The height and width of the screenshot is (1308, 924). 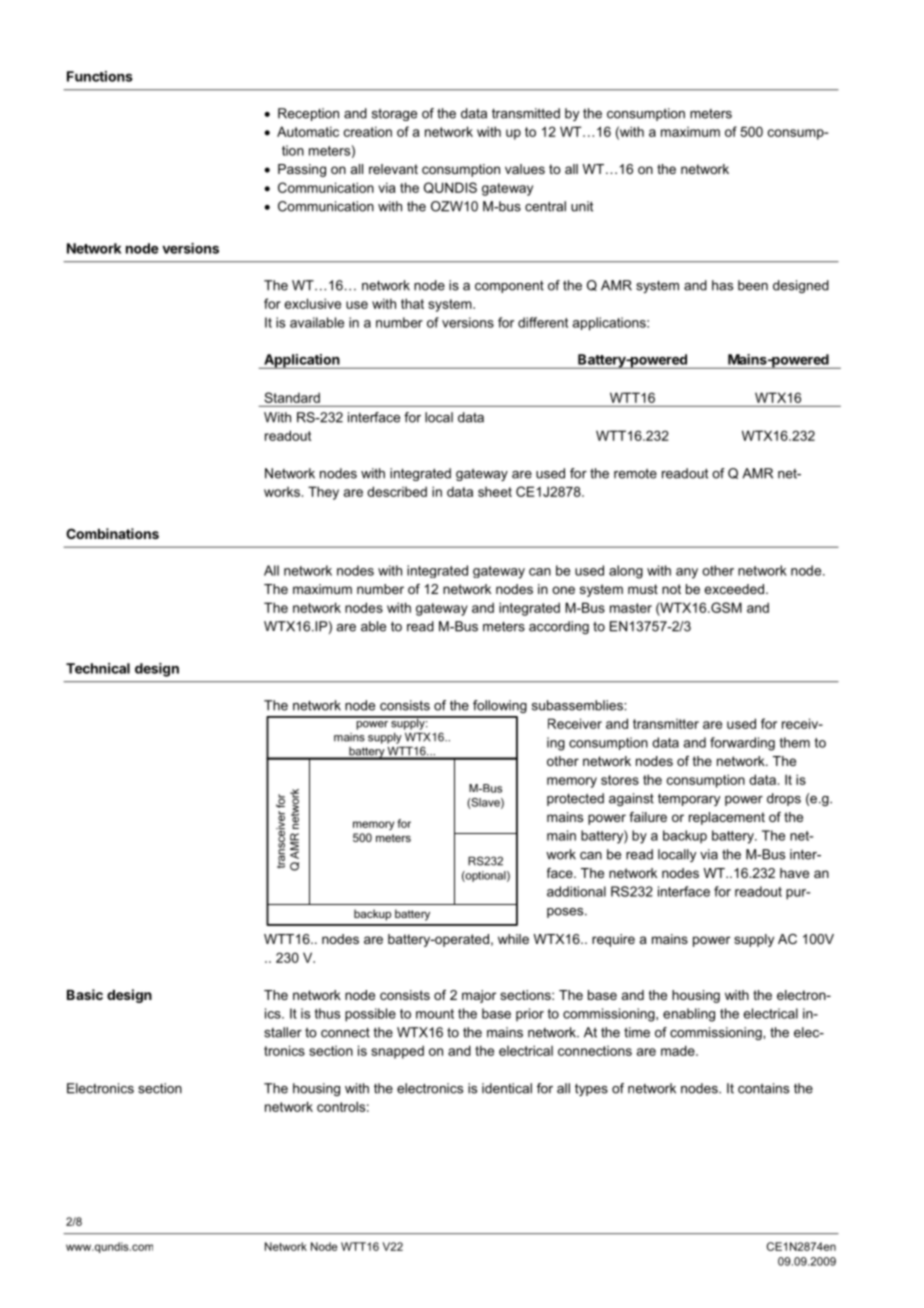 What do you see at coordinates (393, 169) in the screenshot?
I see `relevant` at bounding box center [393, 169].
